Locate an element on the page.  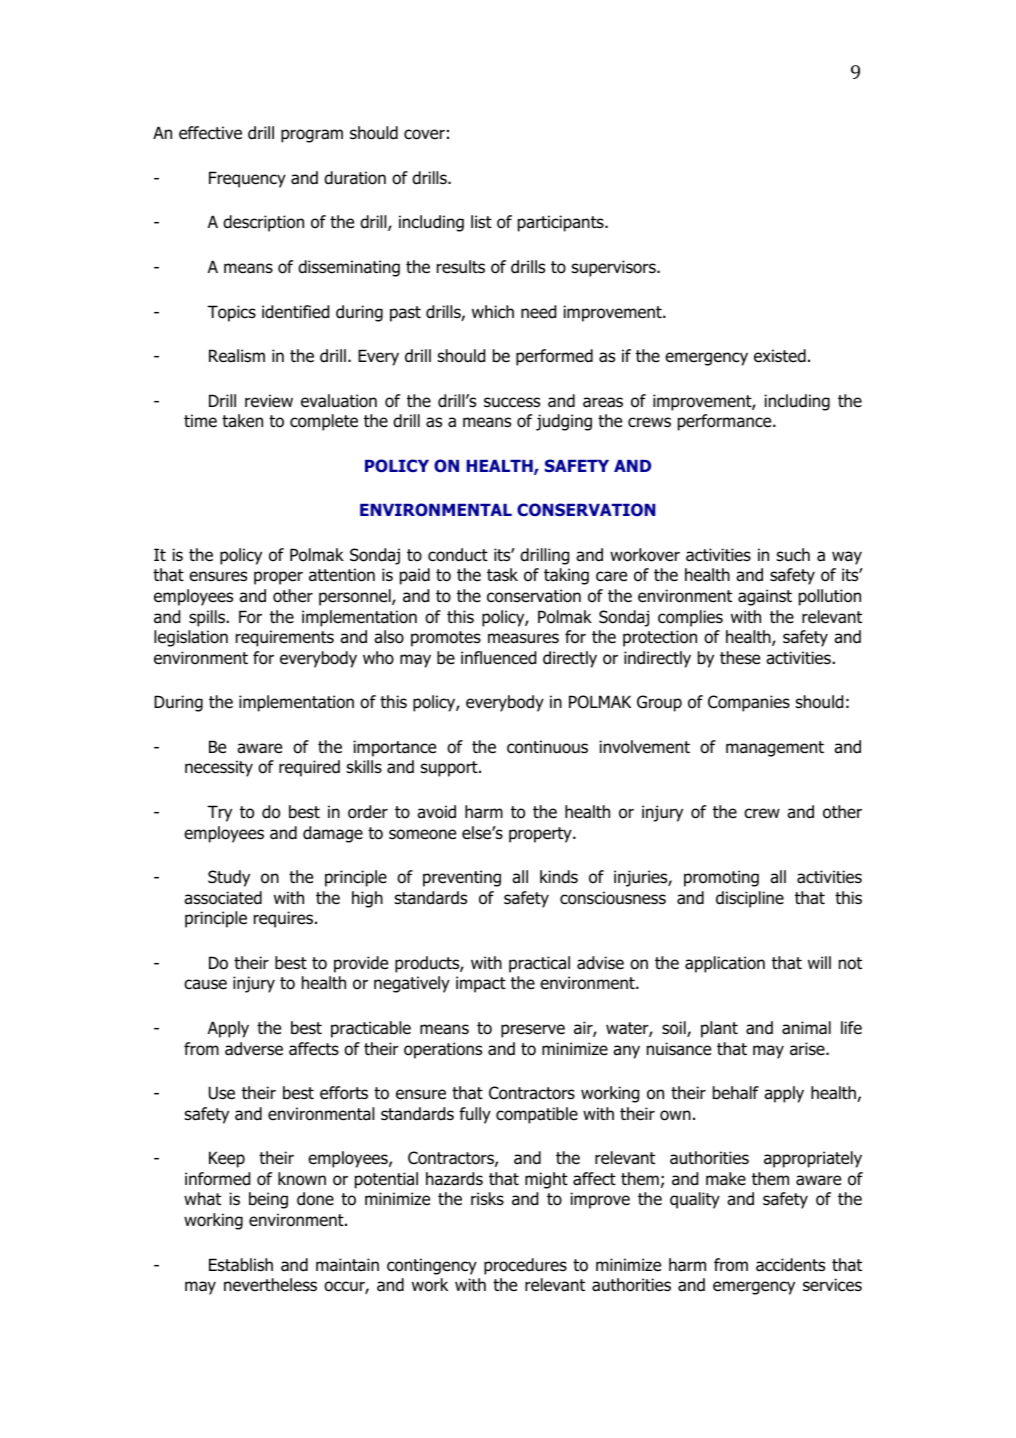
preserve is located at coordinates (533, 1031).
